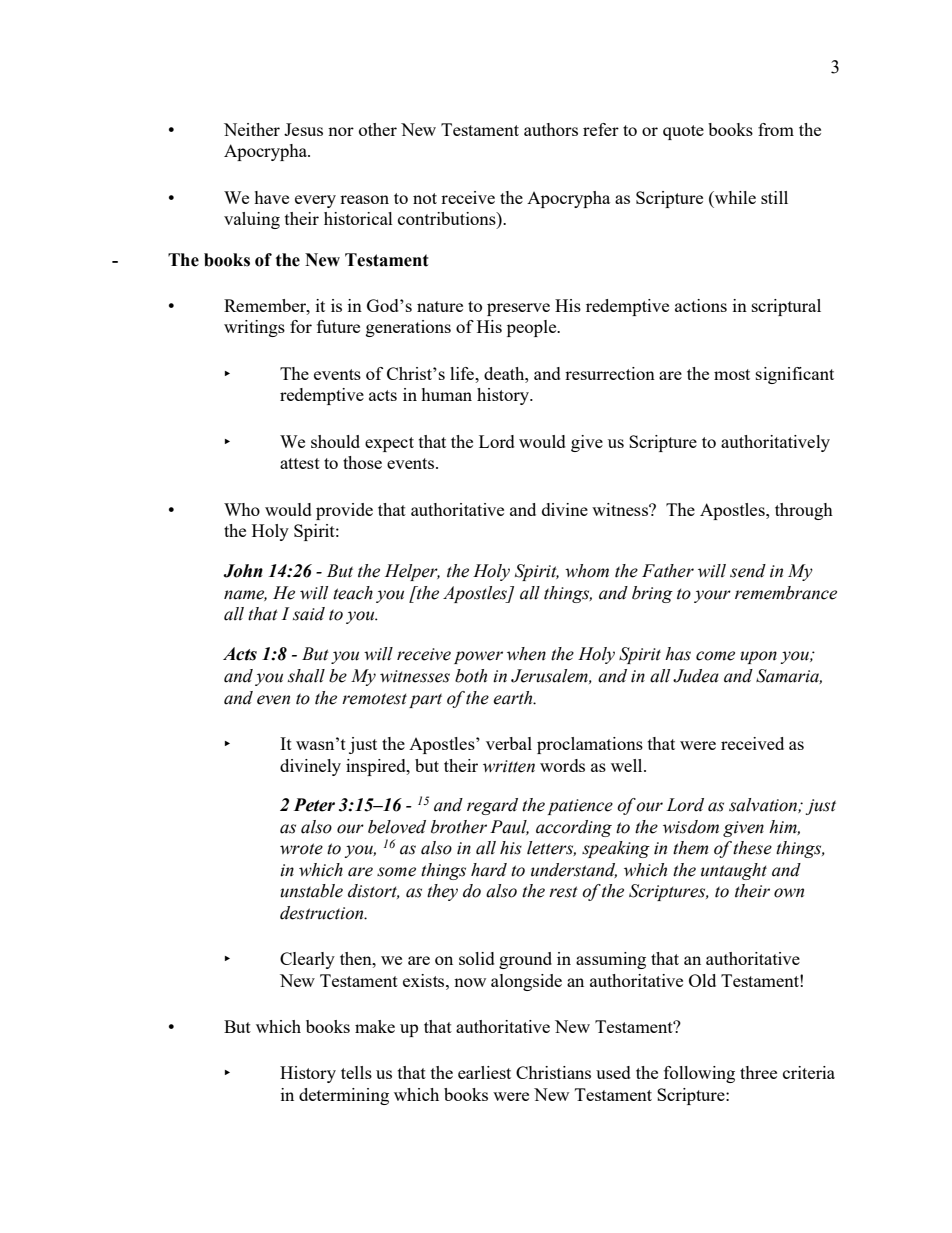  What do you see at coordinates (484, 1072) in the document?
I see `earliest` at bounding box center [484, 1072].
